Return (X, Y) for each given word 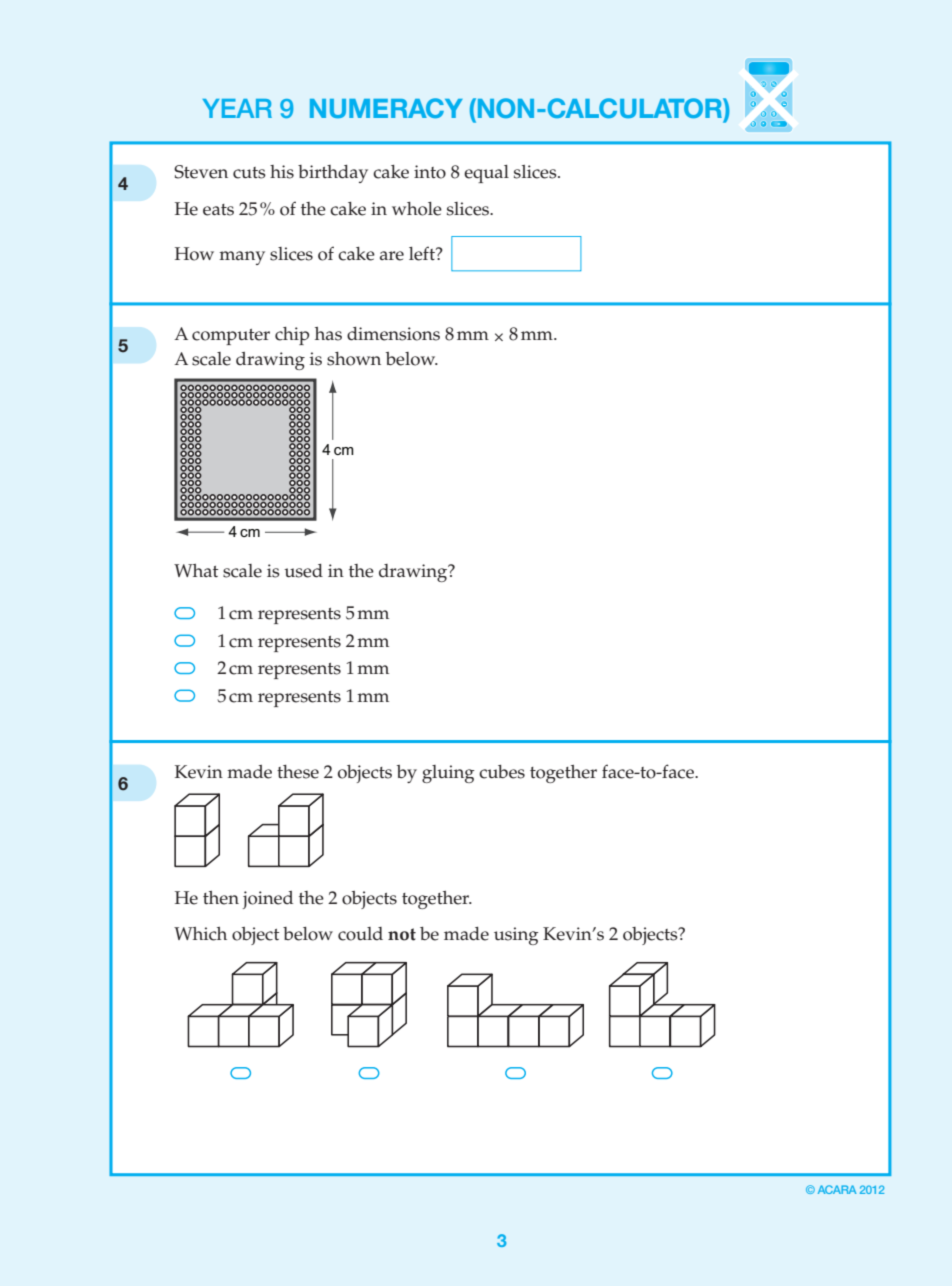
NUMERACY (386, 108)
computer (231, 337)
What (196, 570)
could (360, 934)
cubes (502, 772)
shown (354, 359)
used (303, 571)
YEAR (237, 108)
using (516, 936)
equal (486, 174)
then (221, 898)
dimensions (393, 334)
